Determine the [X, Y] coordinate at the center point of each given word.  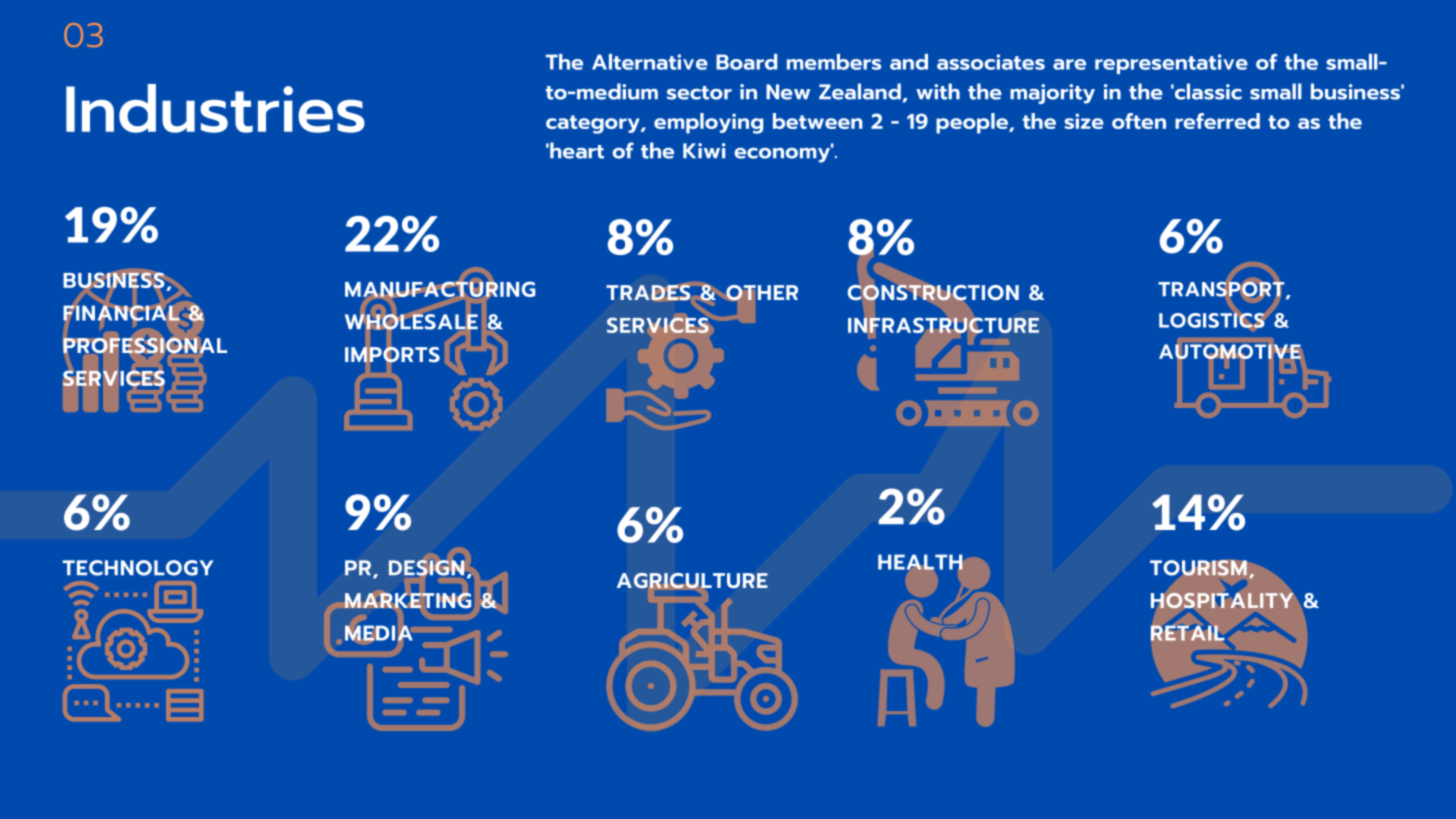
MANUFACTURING [440, 289]
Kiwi [704, 150]
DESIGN [427, 568]
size [1084, 121]
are [1069, 64]
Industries [215, 108]
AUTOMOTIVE [1230, 352]
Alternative [650, 62]
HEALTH [920, 562]
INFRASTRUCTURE [943, 325]
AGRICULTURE [692, 581]
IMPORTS [392, 354]
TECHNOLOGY [138, 568]
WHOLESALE [411, 321]
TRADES [648, 292]
